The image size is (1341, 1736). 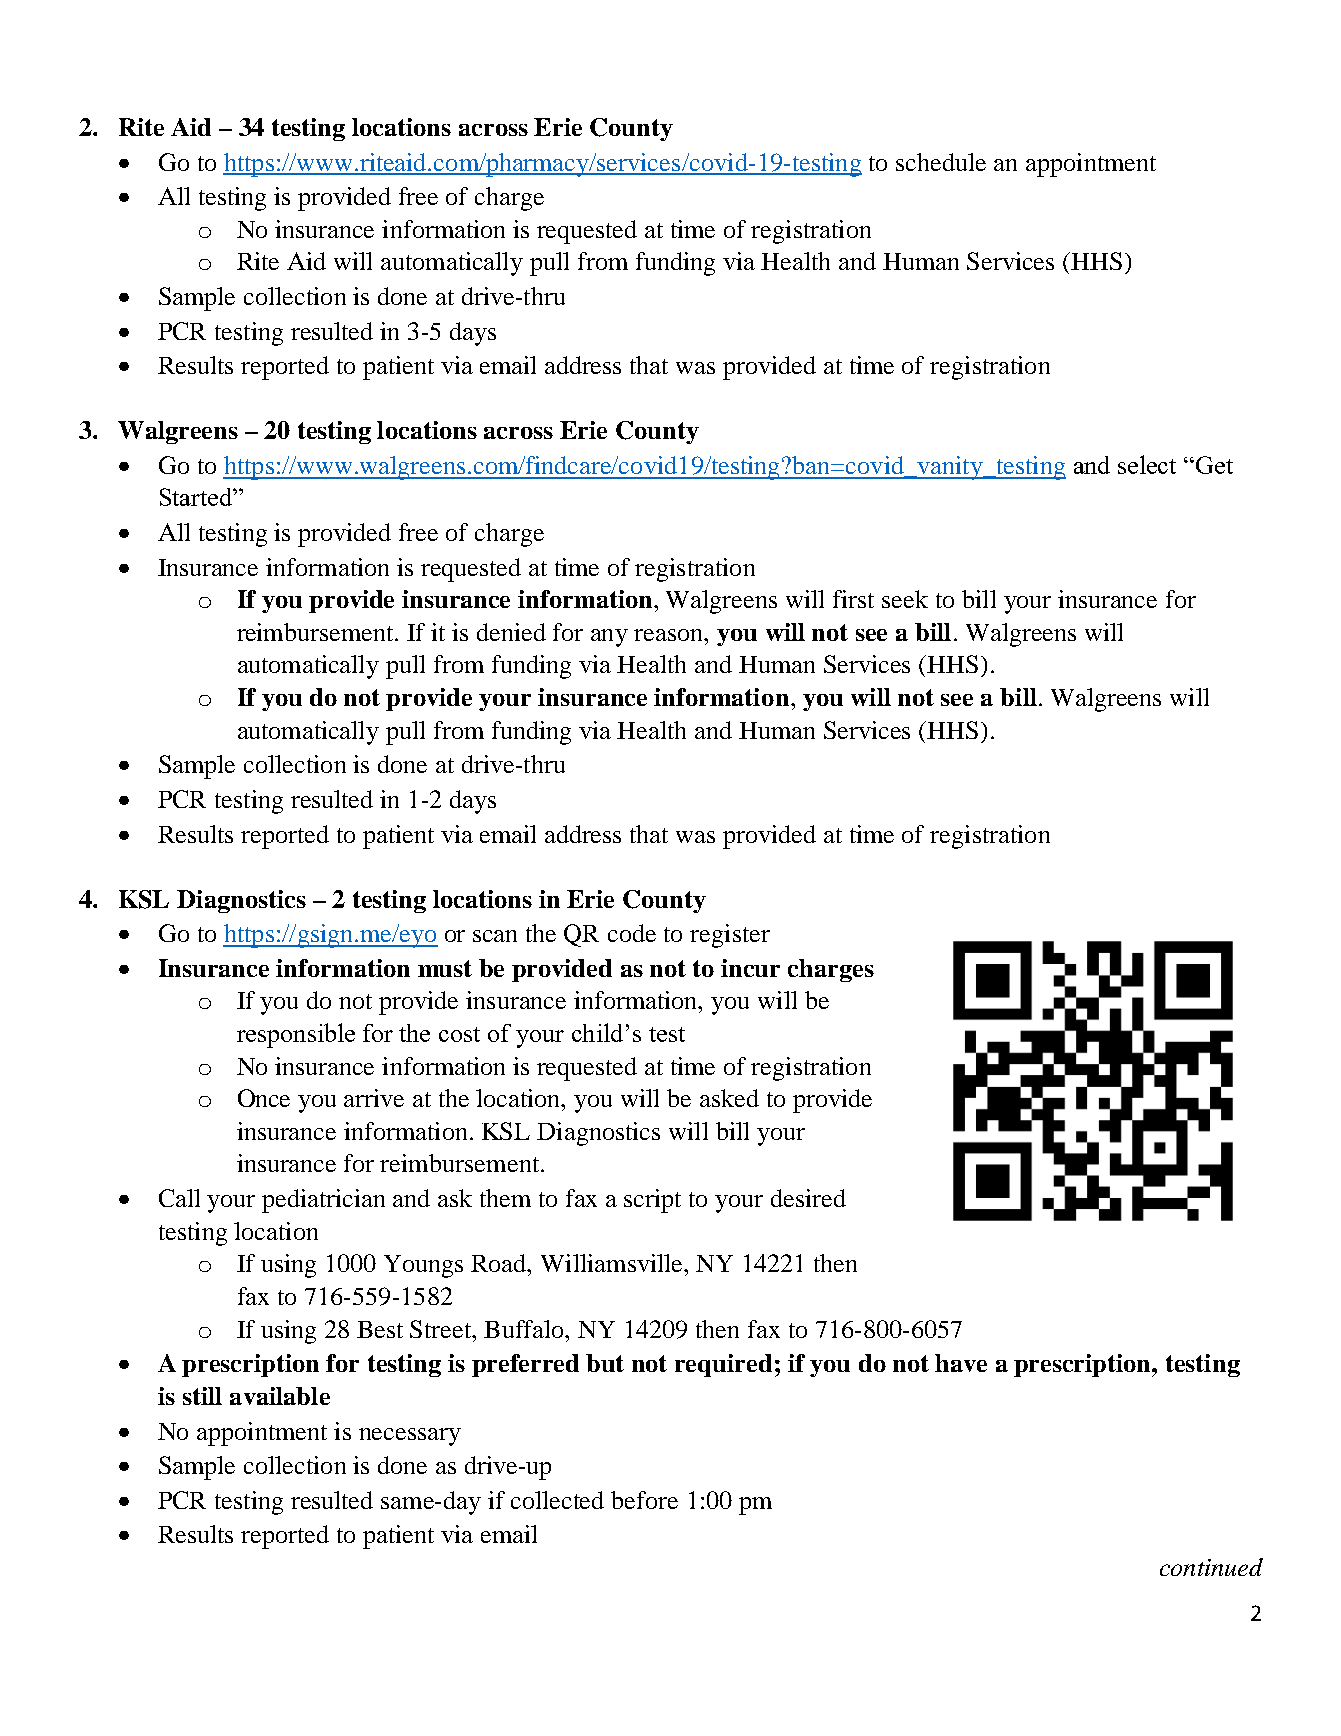 What do you see at coordinates (511, 632) in the page?
I see `denied` at bounding box center [511, 632].
